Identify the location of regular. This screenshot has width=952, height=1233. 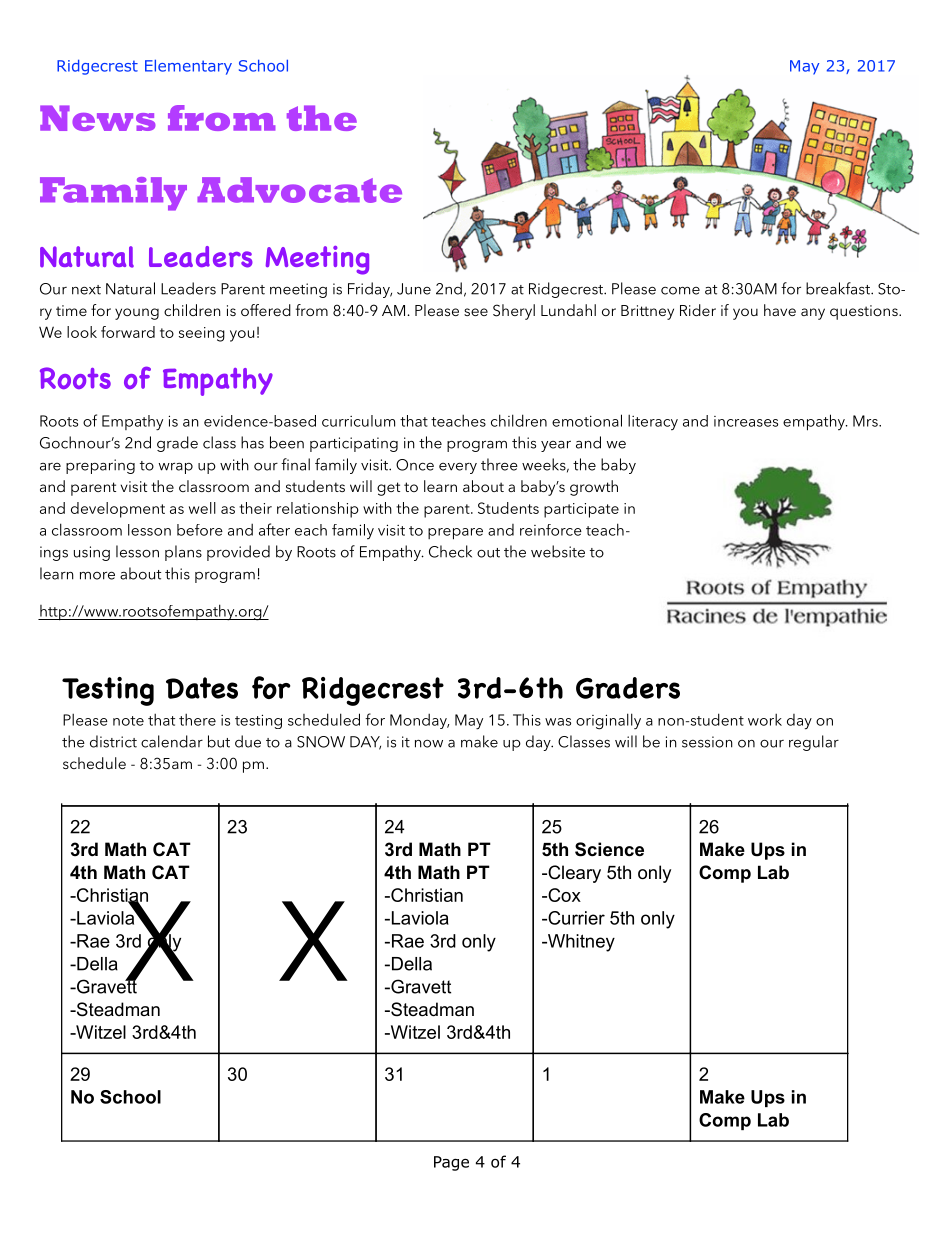
(814, 743).
